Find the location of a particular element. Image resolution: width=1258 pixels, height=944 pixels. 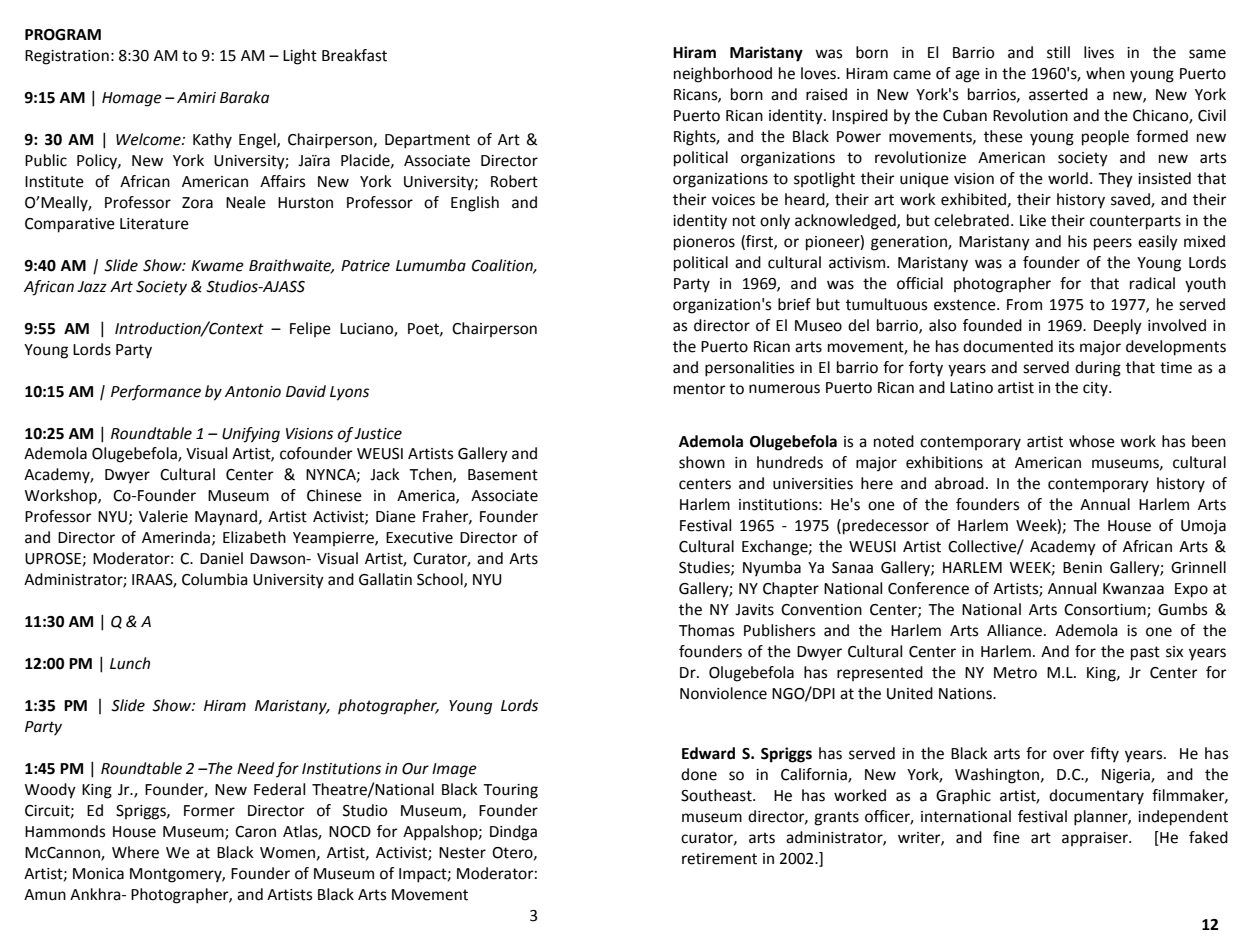

neighborhood is located at coordinates (723, 75).
